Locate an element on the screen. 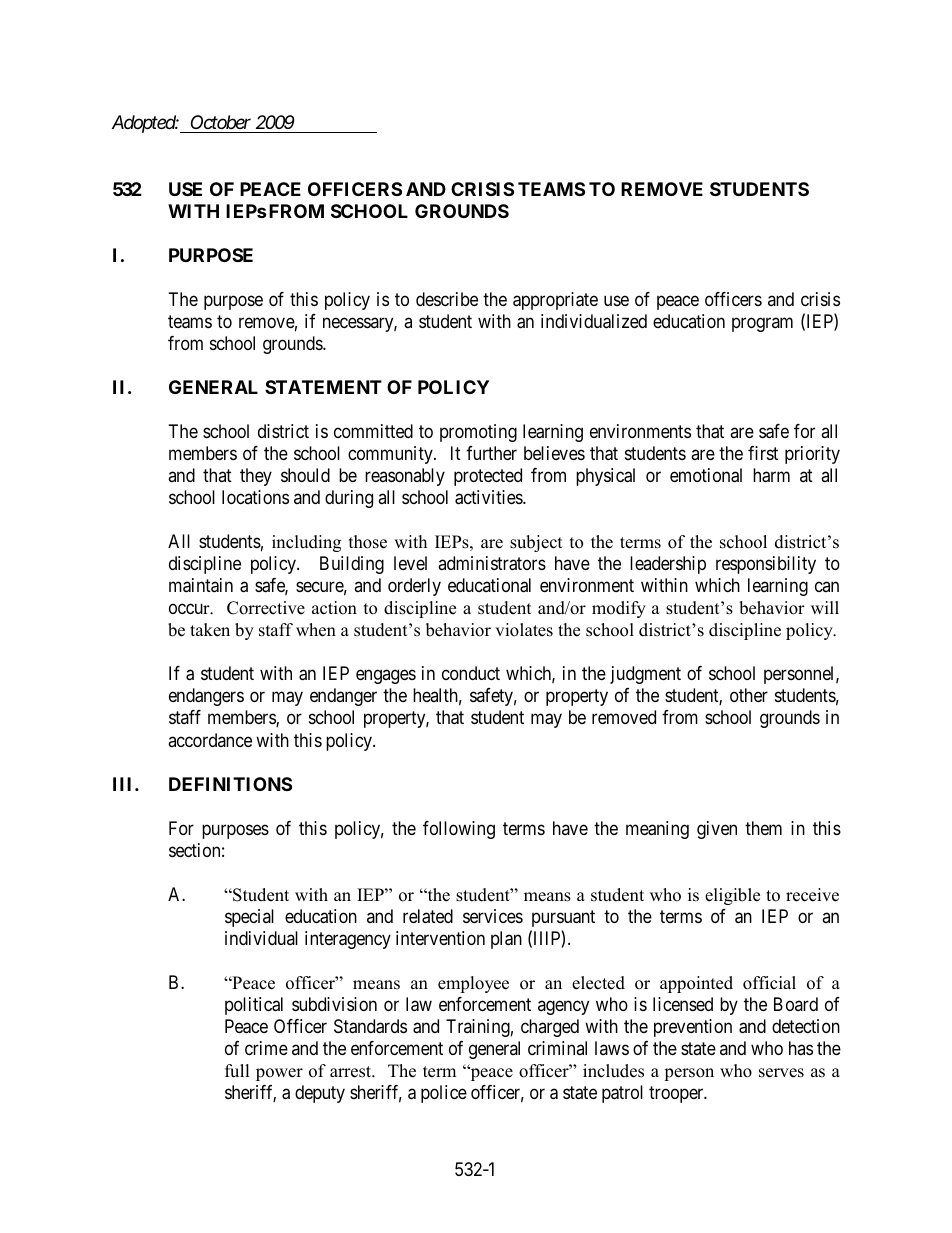 The height and width of the screenshot is (1233, 952). violates is located at coordinates (524, 630).
